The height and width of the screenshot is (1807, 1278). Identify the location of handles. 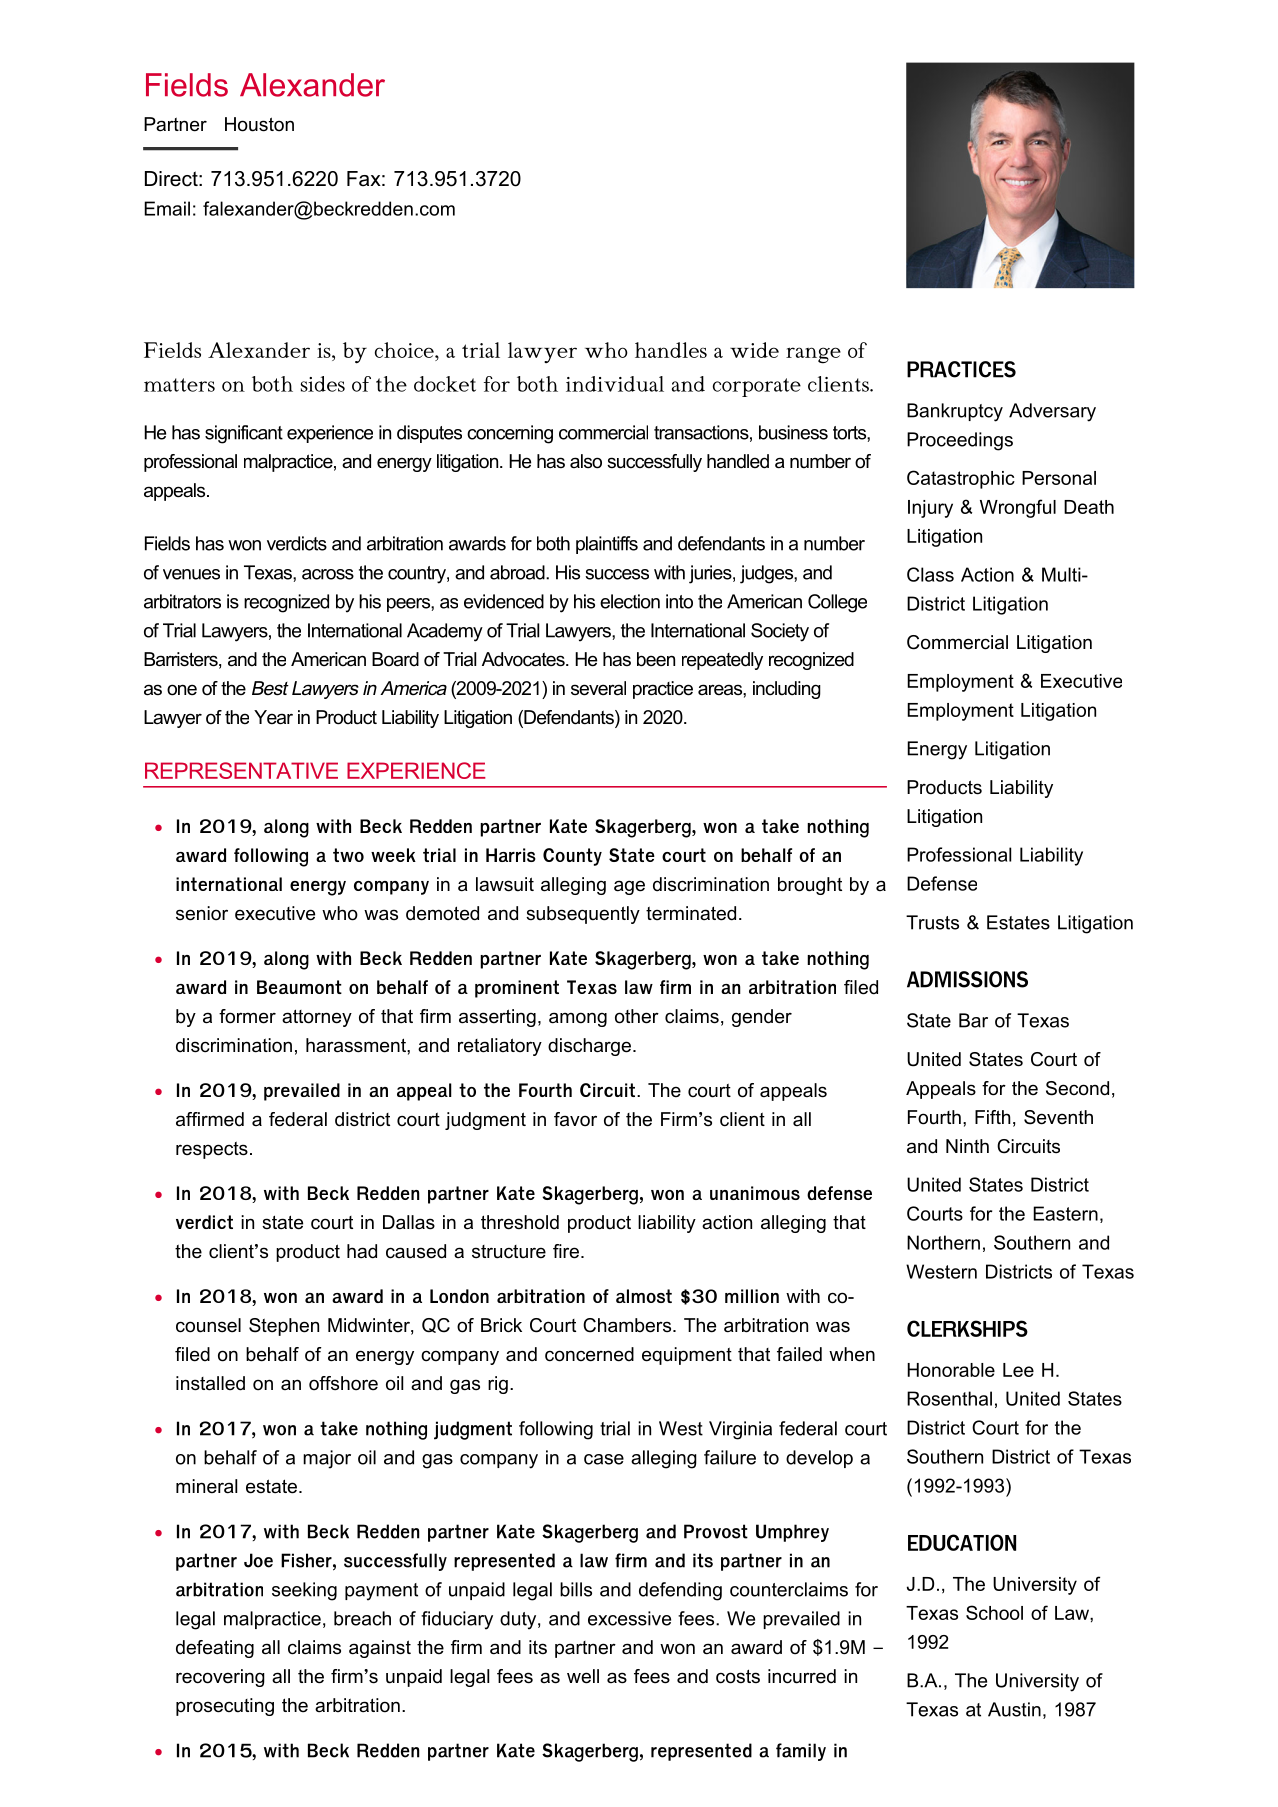
(671, 350).
